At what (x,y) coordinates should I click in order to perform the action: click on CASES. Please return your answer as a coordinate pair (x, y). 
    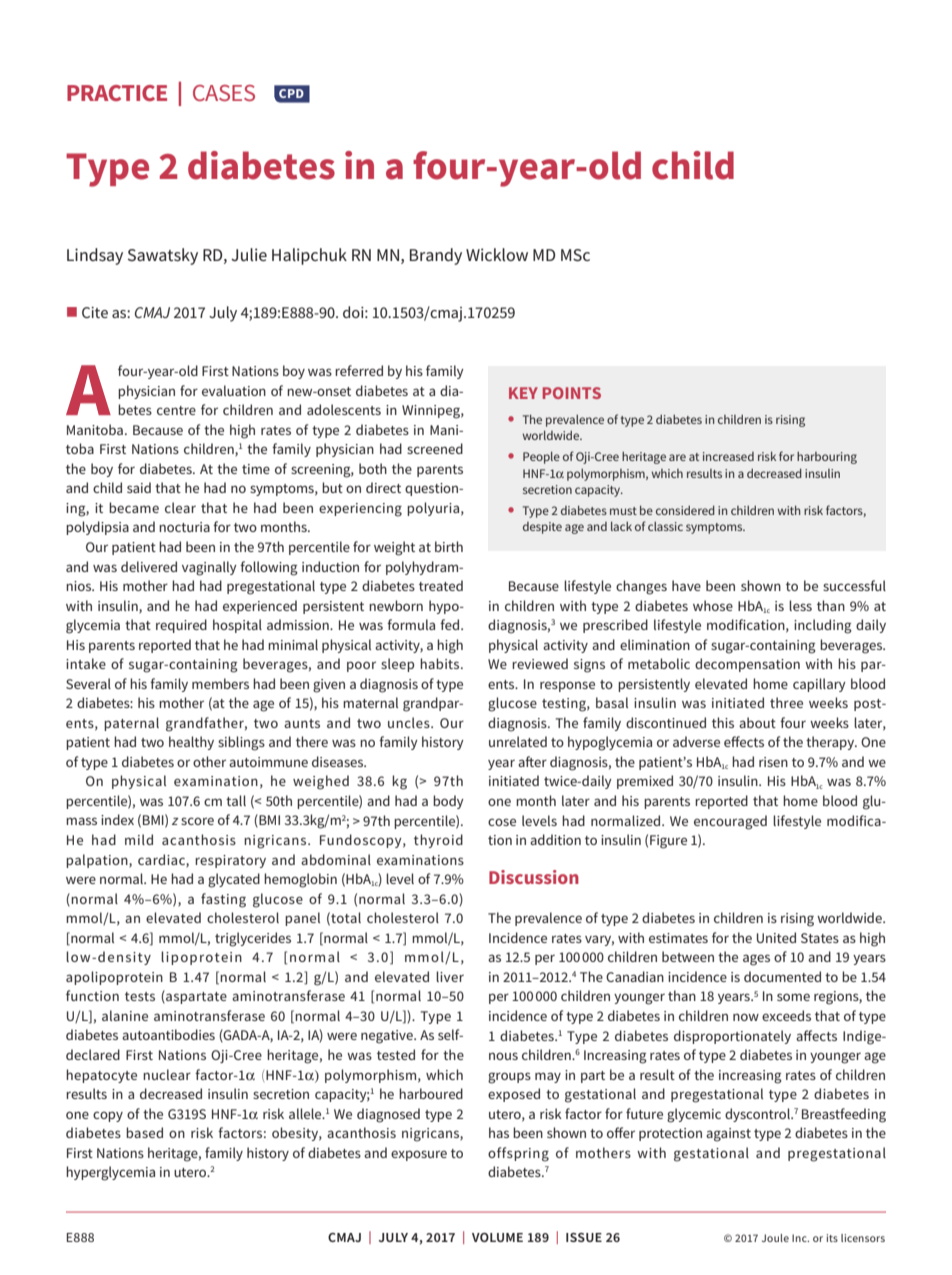
    Looking at the image, I should click on (224, 93).
